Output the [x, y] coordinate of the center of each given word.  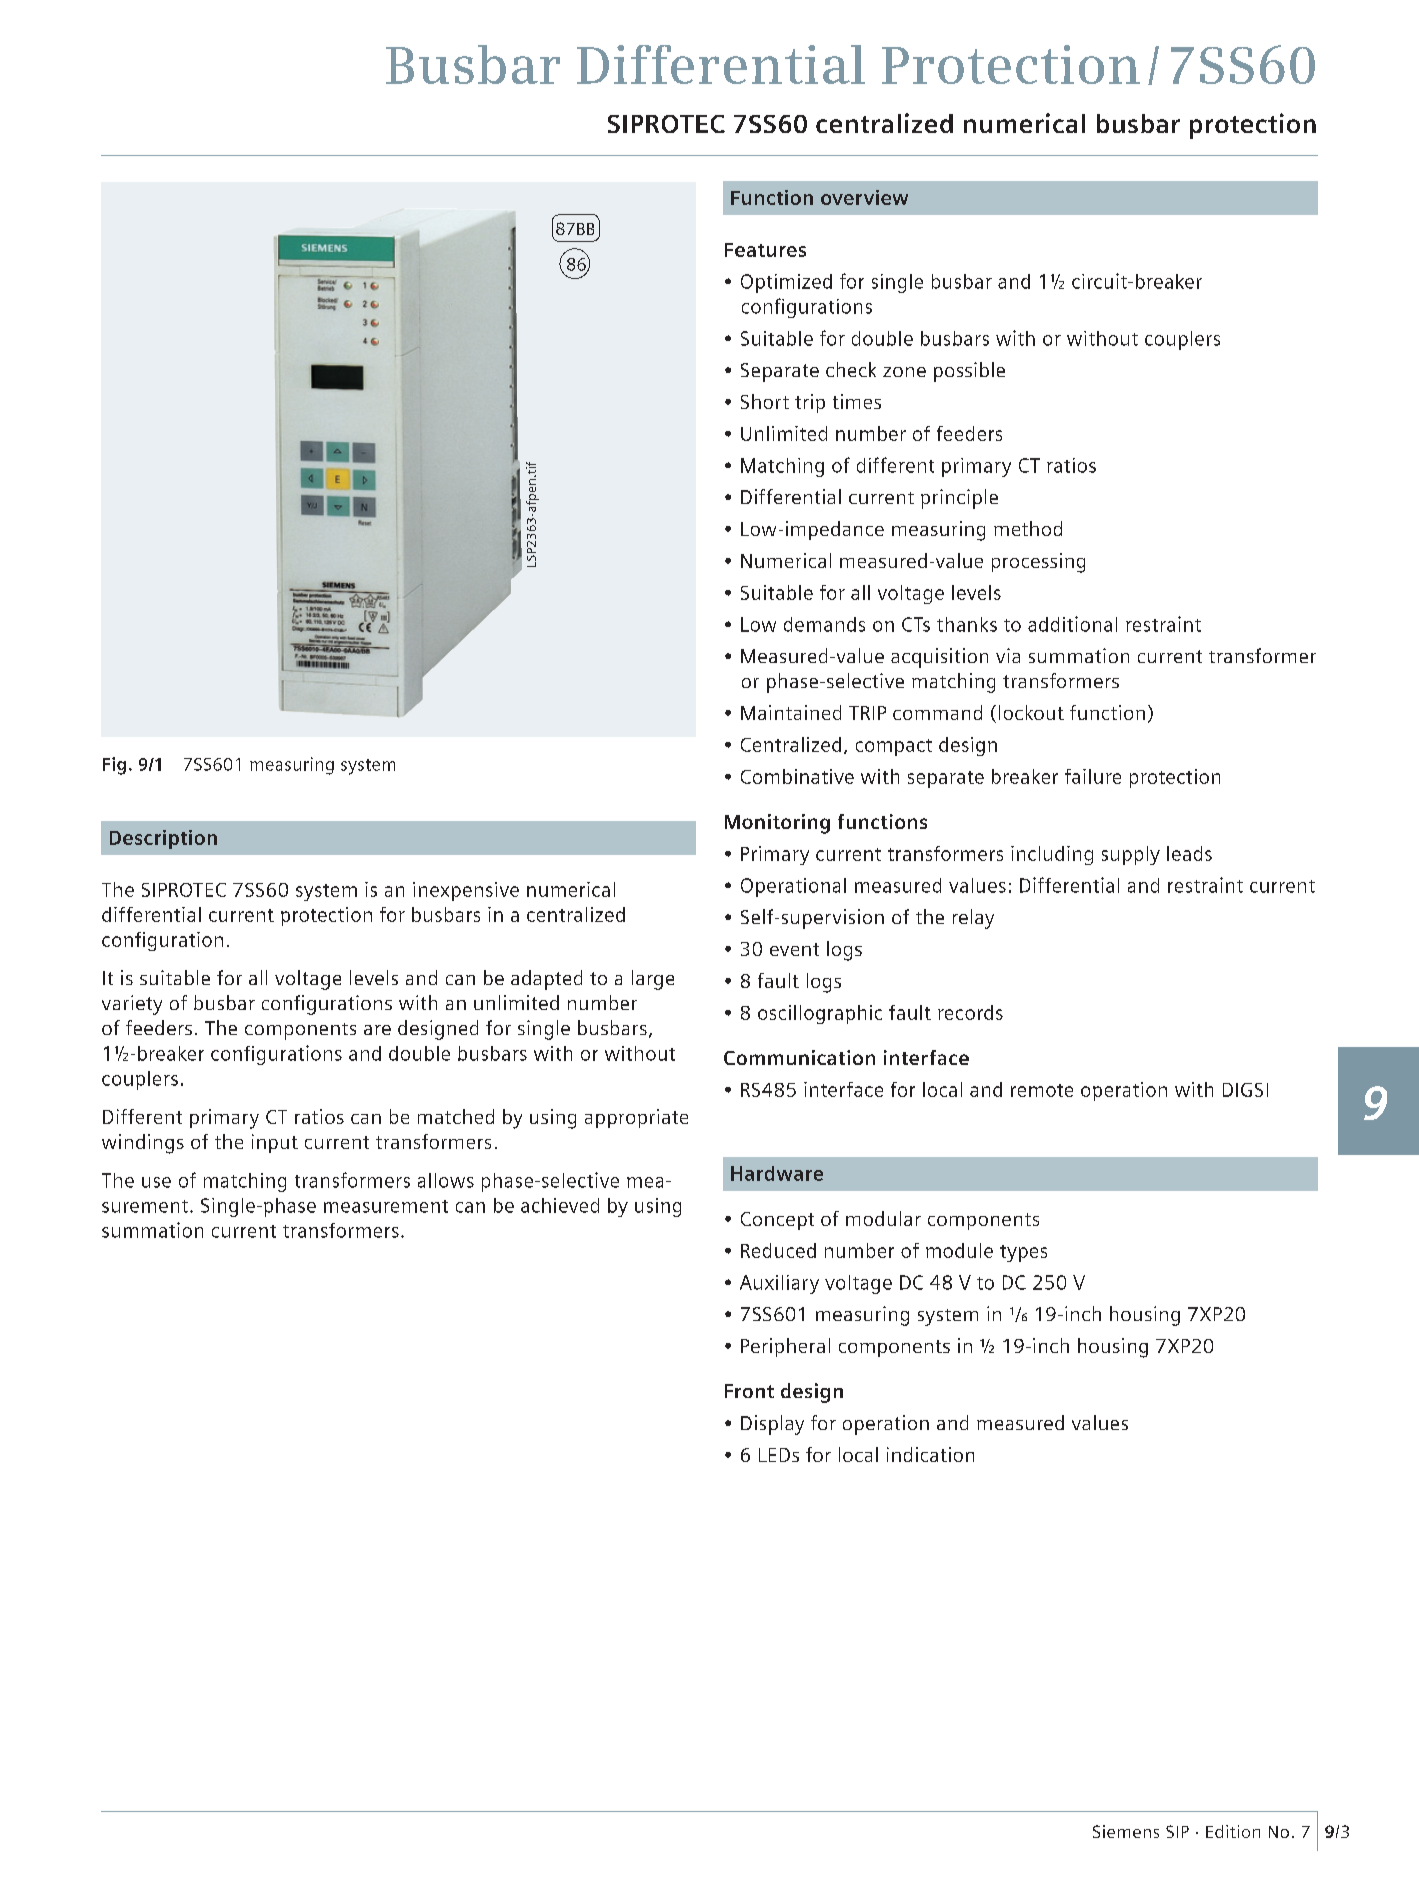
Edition [1233, 1831]
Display [772, 1425]
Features [765, 250]
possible [969, 372]
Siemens [1126, 1831]
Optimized [786, 283]
